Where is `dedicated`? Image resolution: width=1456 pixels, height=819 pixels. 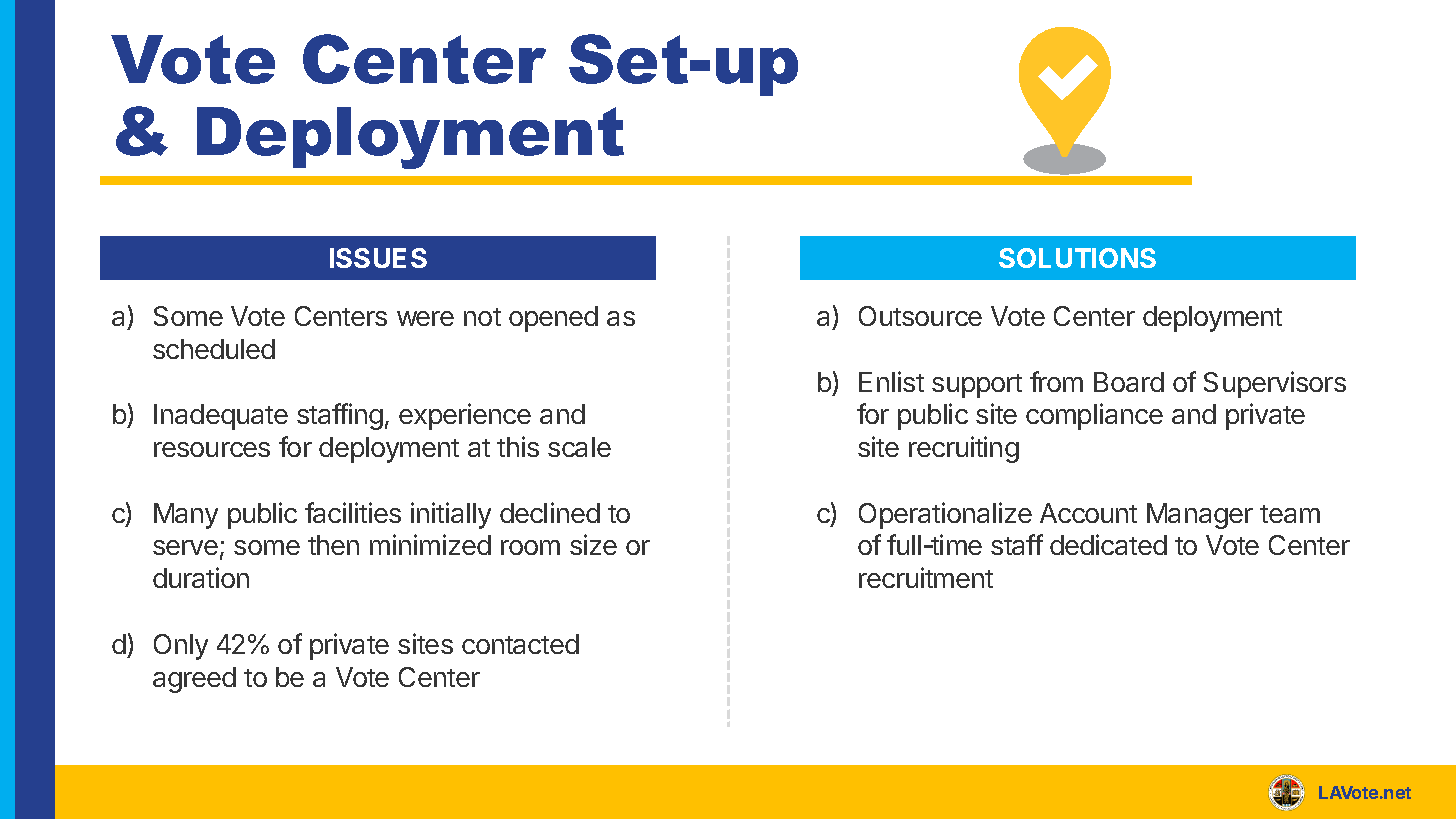
dedicated is located at coordinates (1108, 544).
